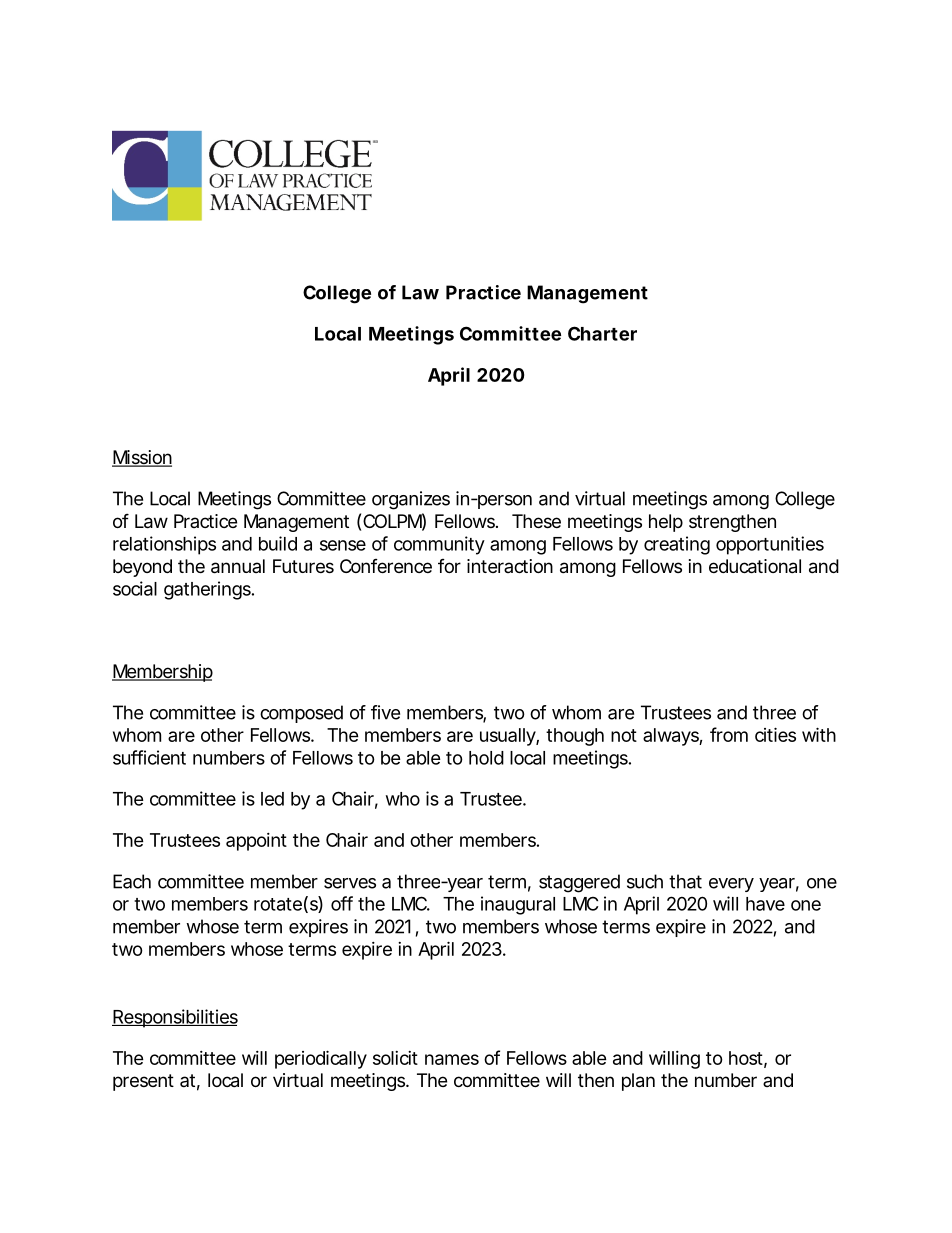 The height and width of the screenshot is (1233, 952). What do you see at coordinates (385, 712) in the screenshot?
I see `five` at bounding box center [385, 712].
